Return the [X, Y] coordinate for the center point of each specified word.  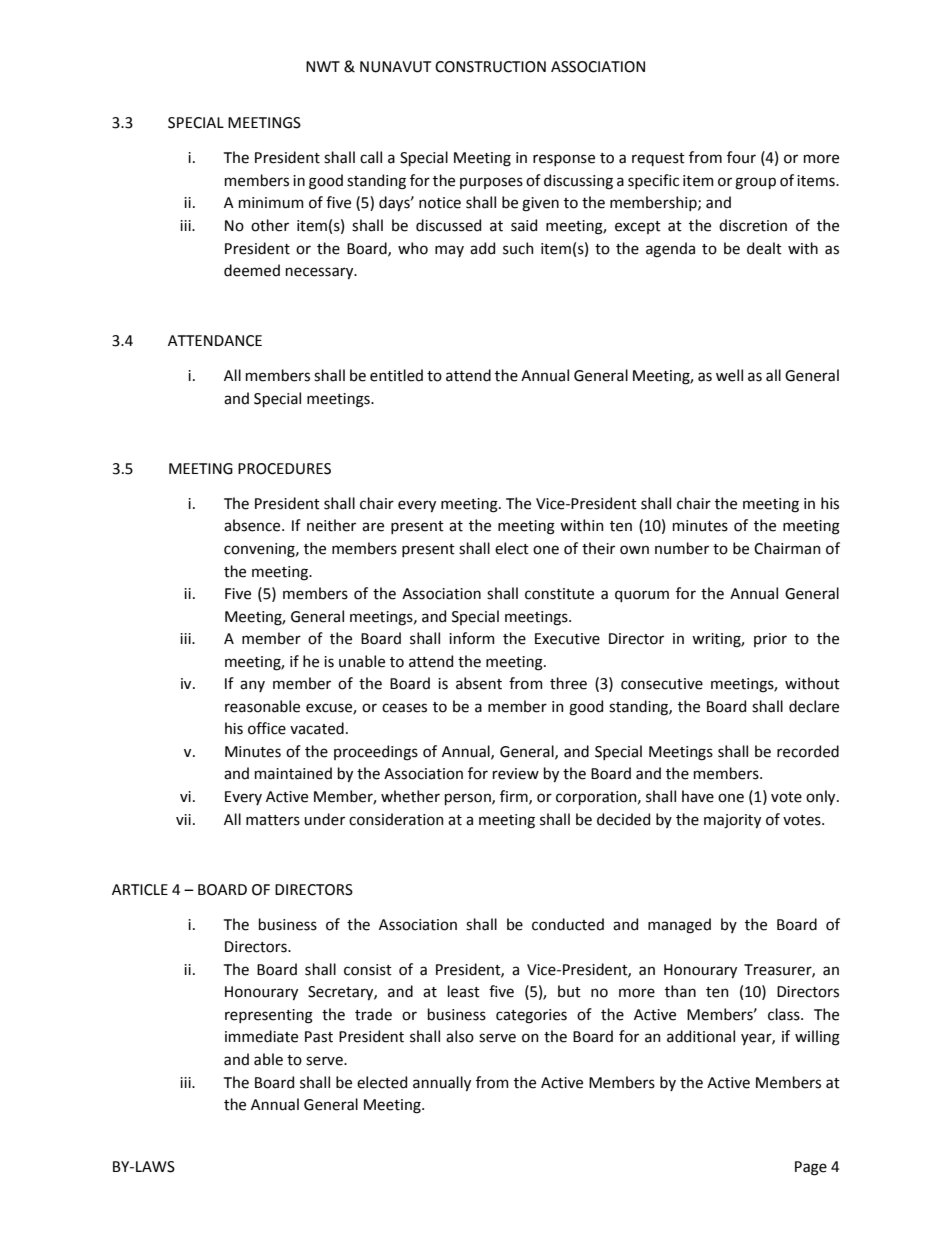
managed [679, 926]
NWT [323, 66]
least [464, 991]
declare [814, 706]
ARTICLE [140, 890]
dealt [764, 248]
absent [479, 683]
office [267, 728]
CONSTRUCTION [490, 67]
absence [253, 525]
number [682, 548]
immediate [261, 1036]
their [598, 548]
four [741, 157]
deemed [252, 270]
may [449, 251]
